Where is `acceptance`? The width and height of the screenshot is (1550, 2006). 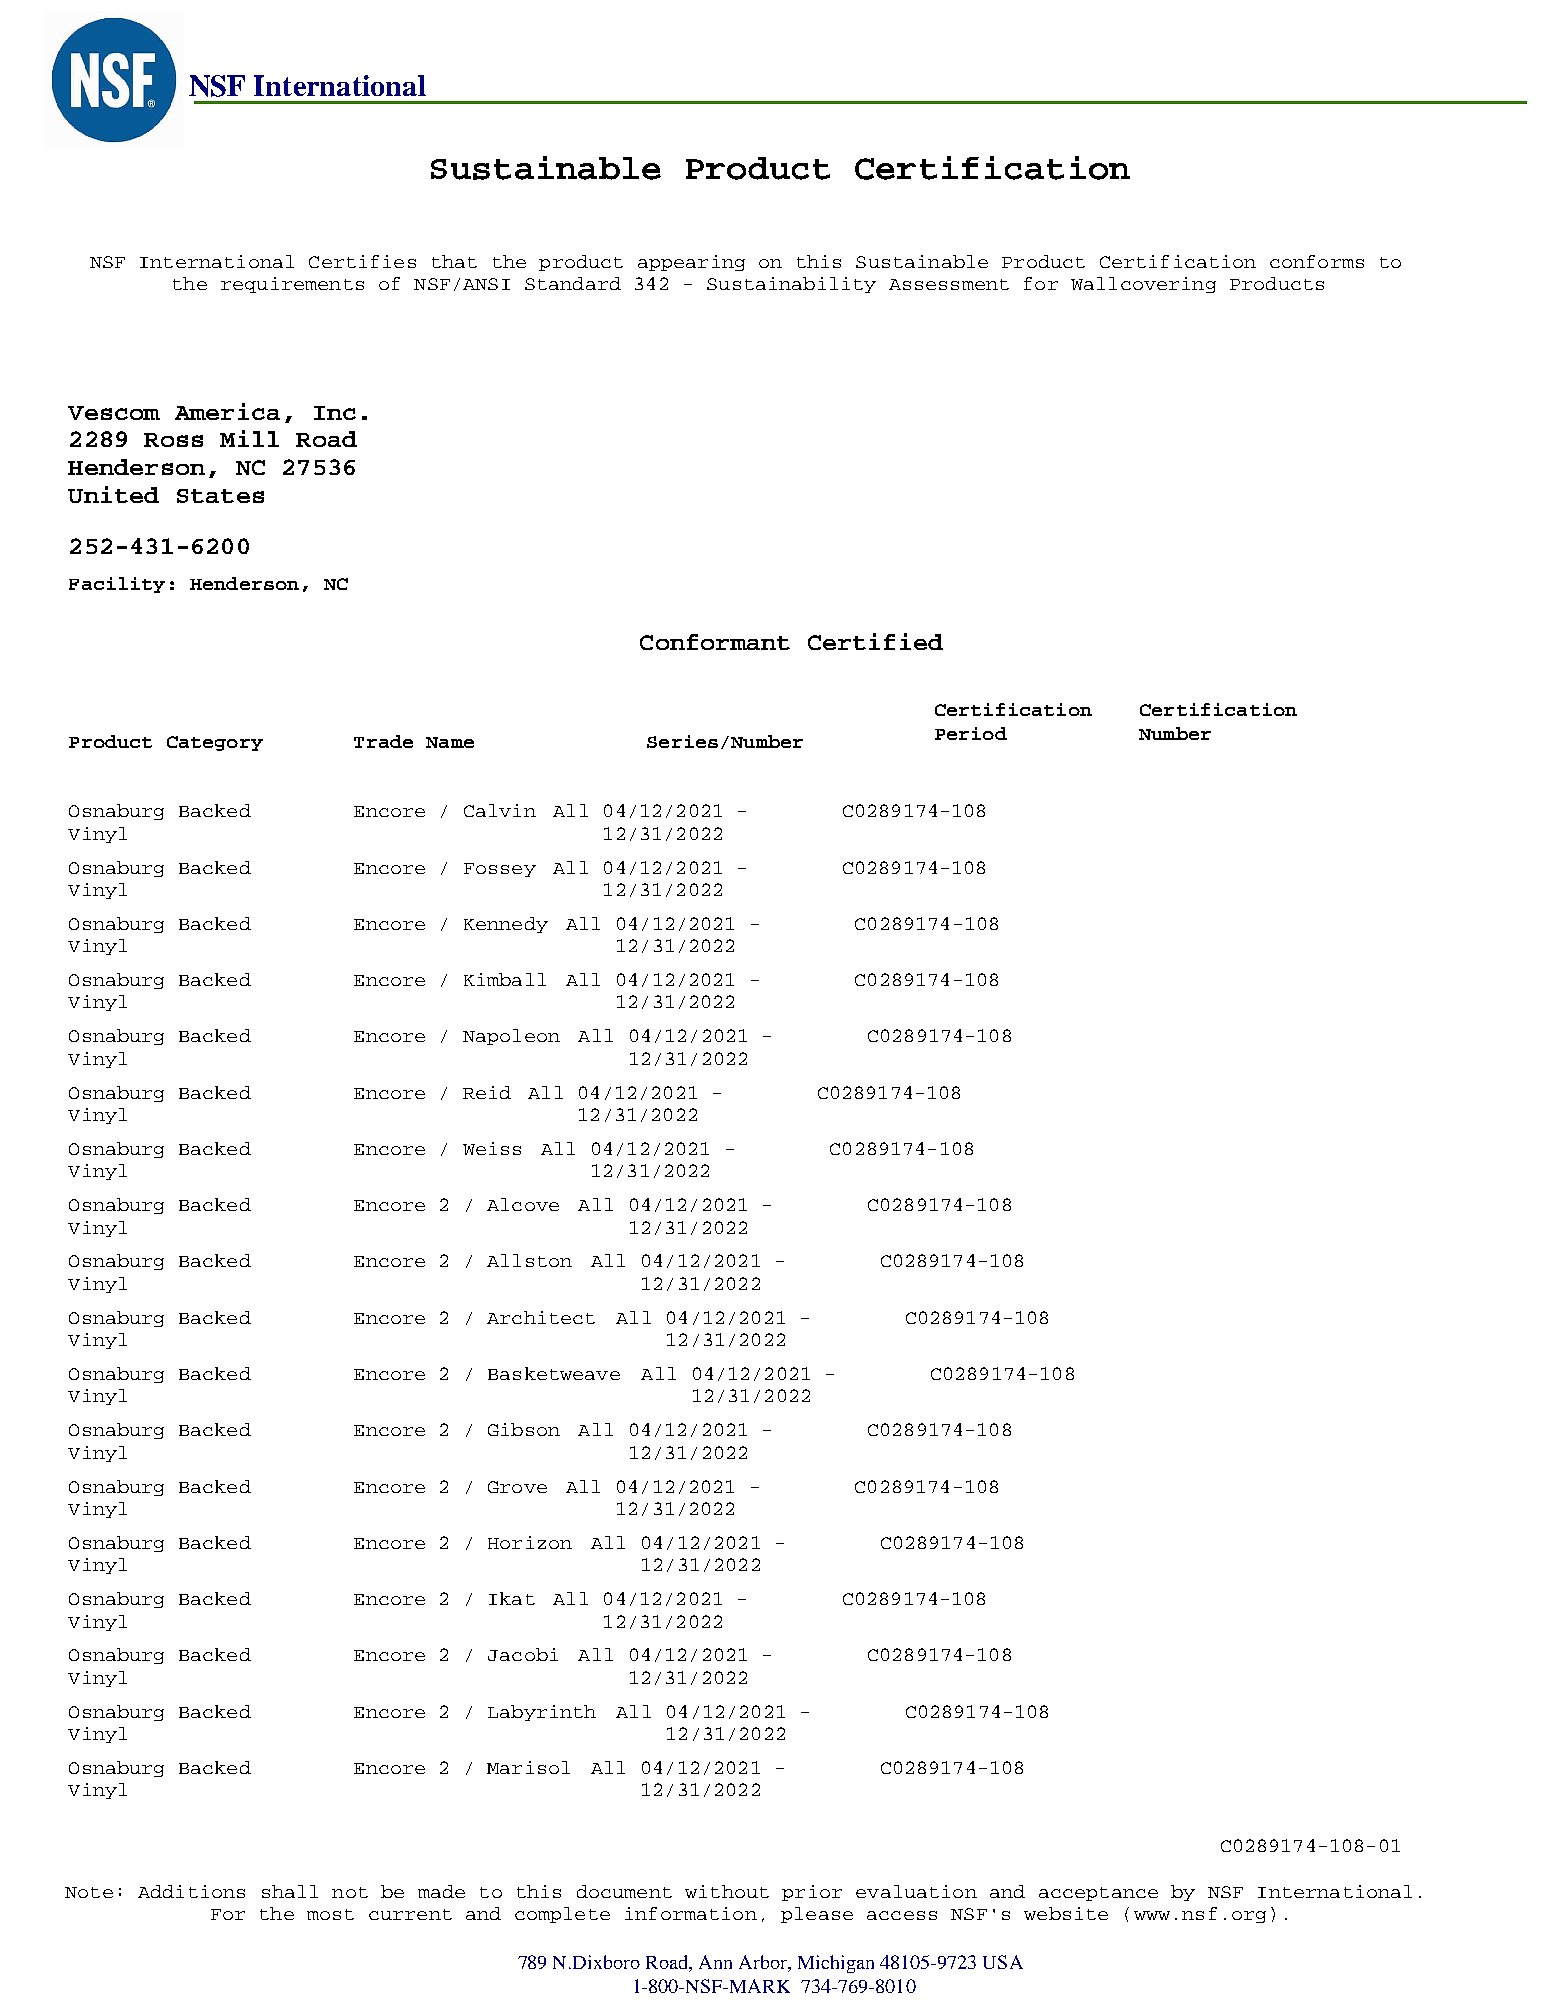 acceptance is located at coordinates (1098, 1894).
